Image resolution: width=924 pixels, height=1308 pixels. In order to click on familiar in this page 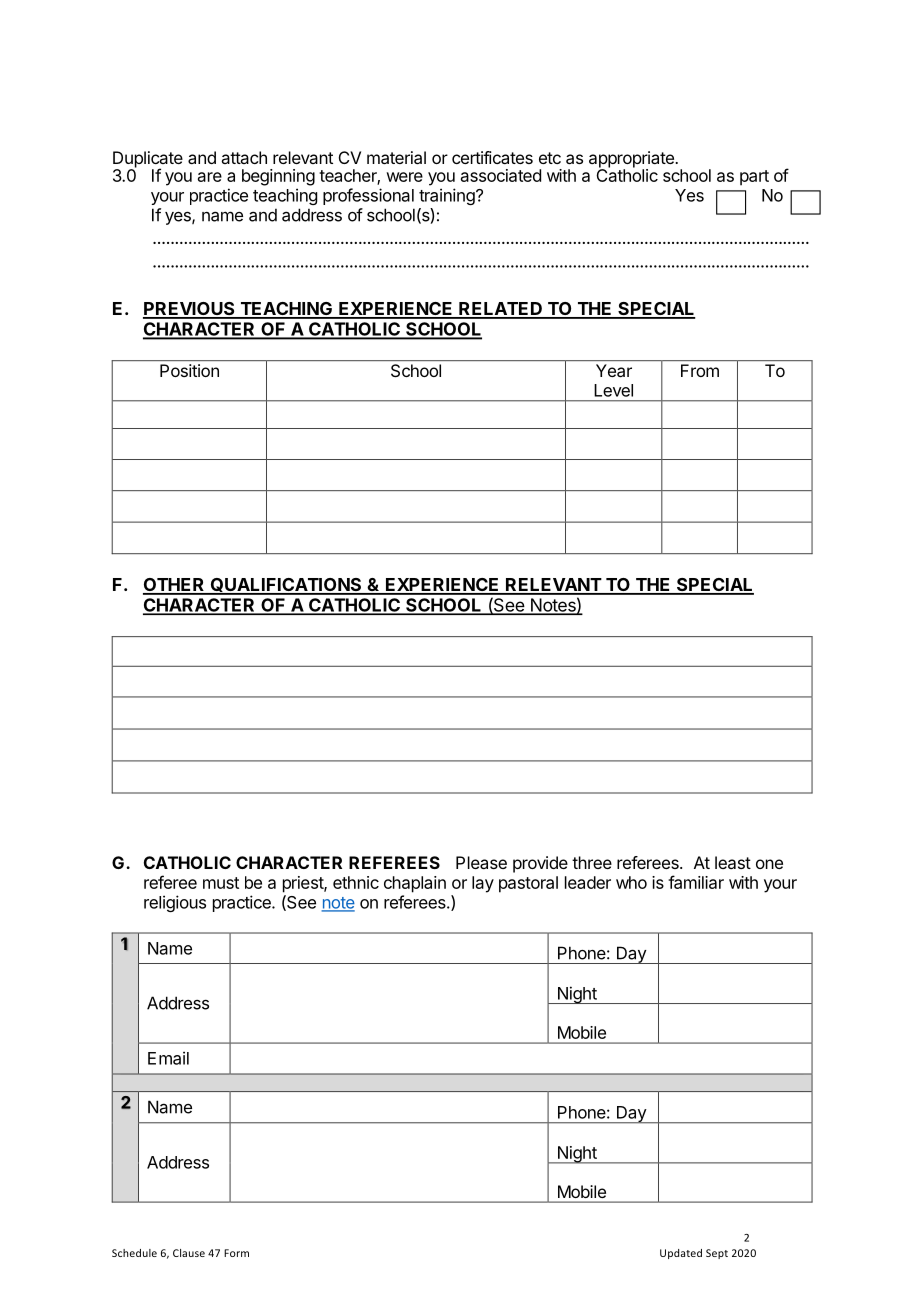, I will do `click(696, 882)`.
